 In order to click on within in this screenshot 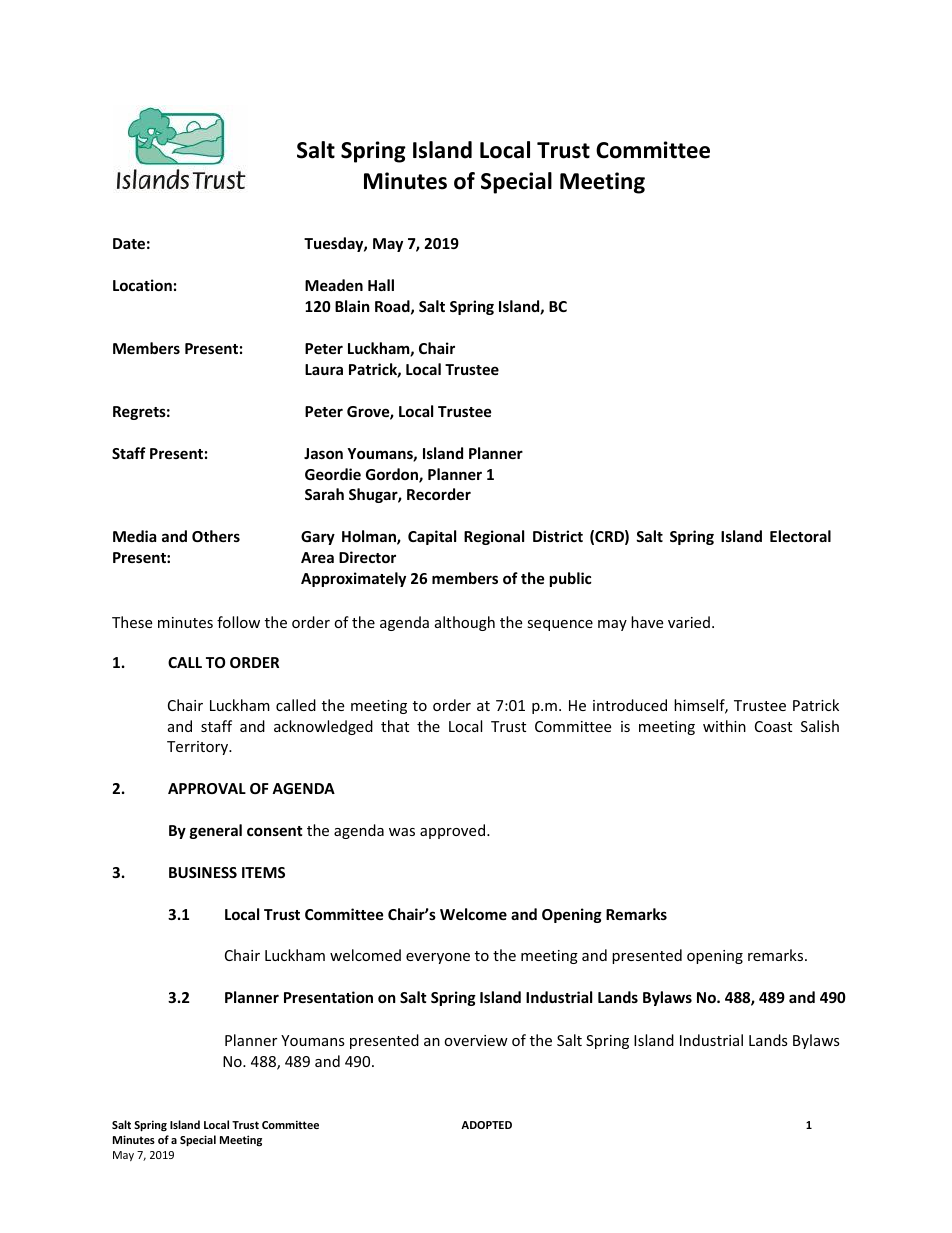, I will do `click(724, 726)`.
